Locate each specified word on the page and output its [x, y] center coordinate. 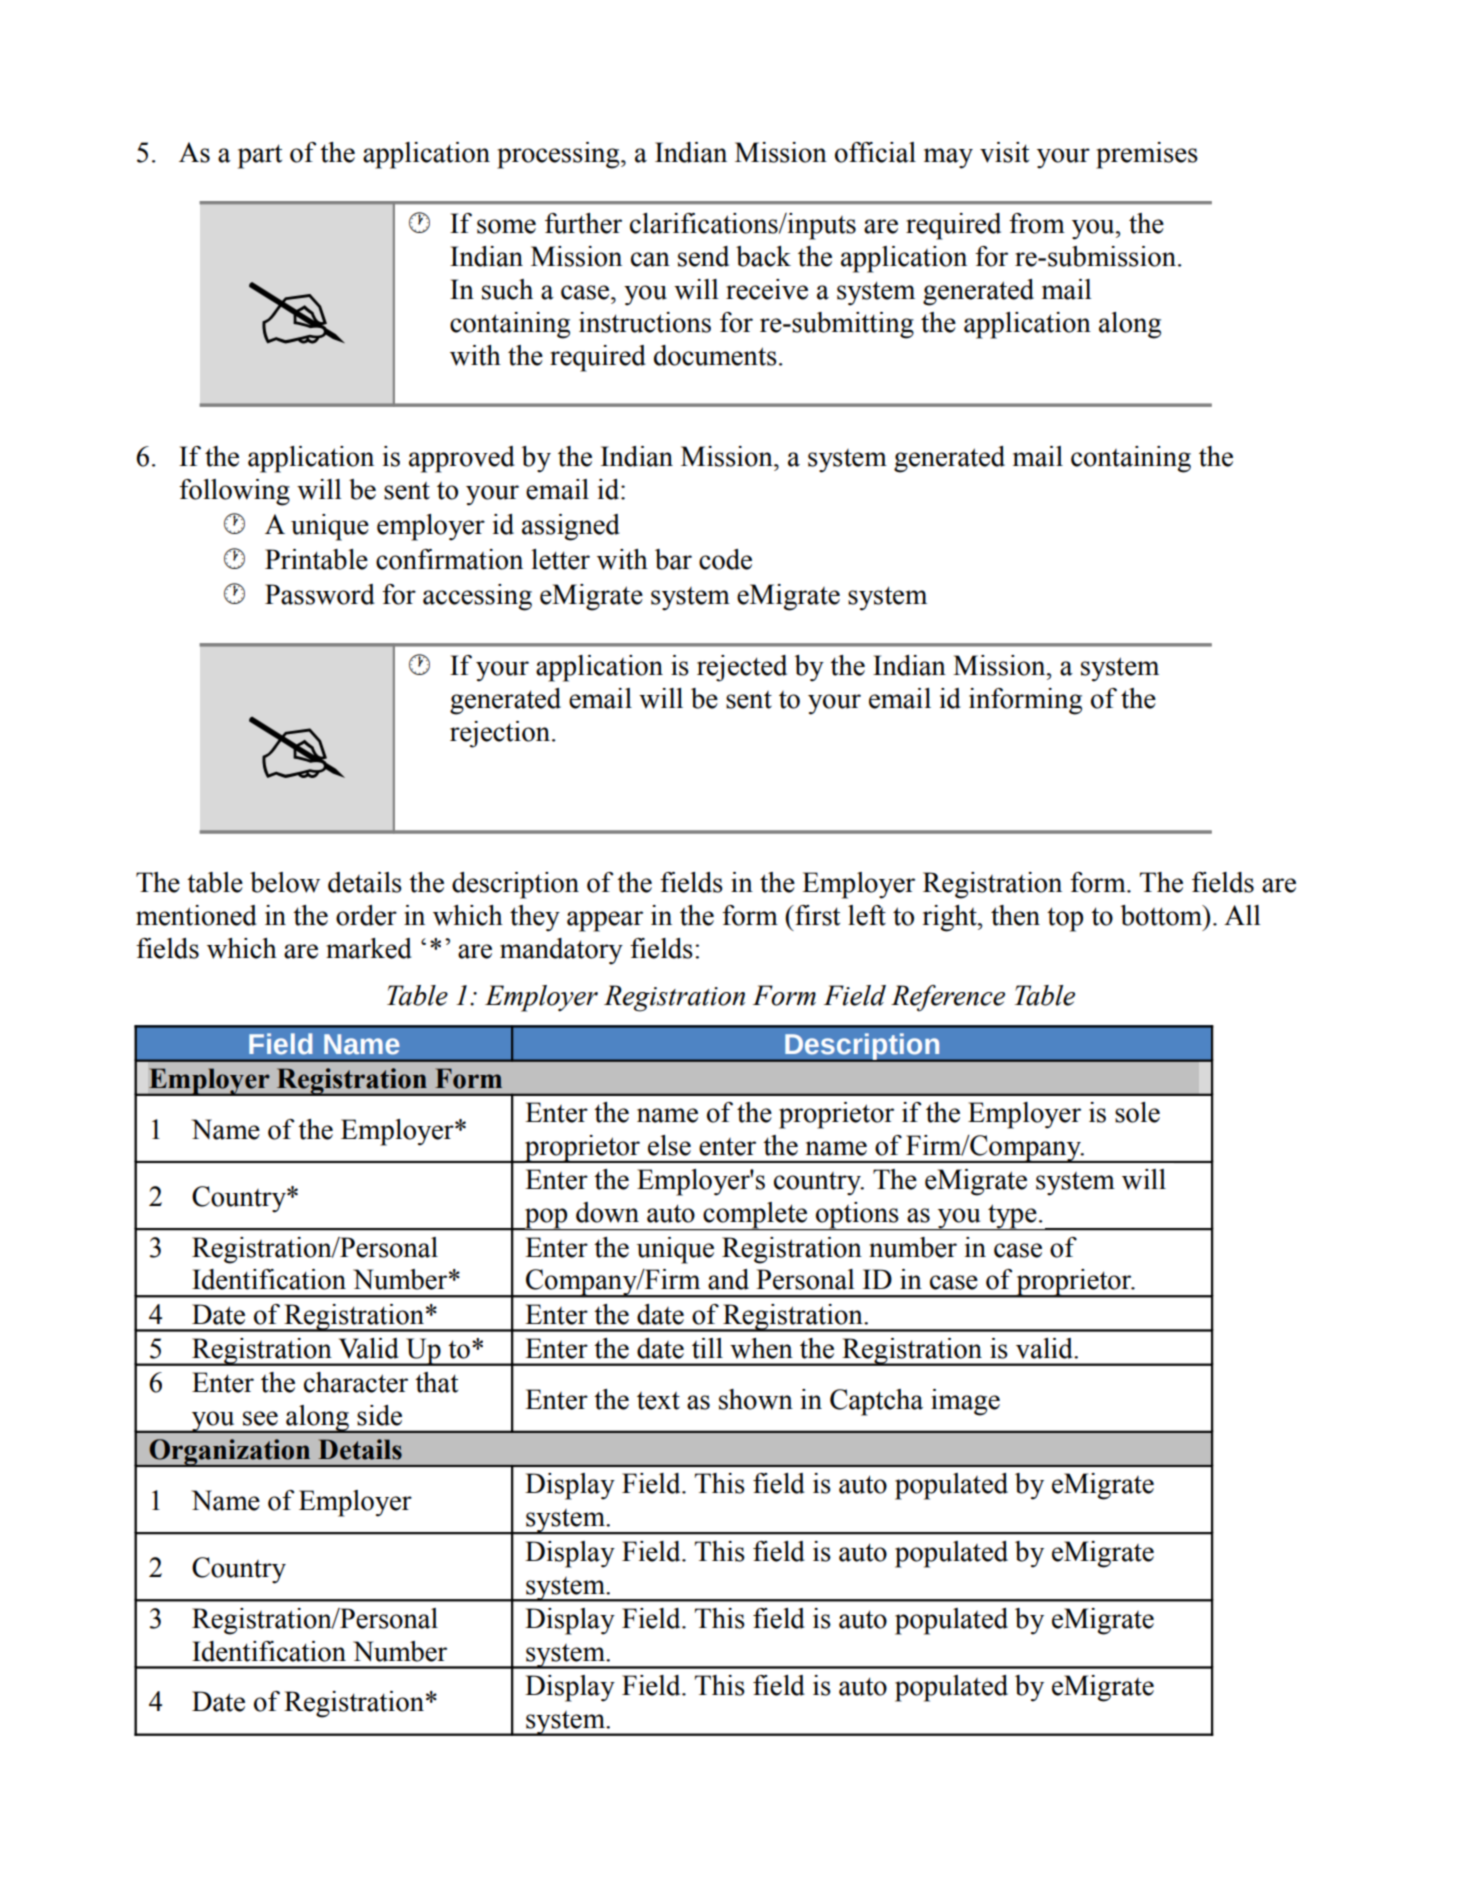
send [703, 256]
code [725, 559]
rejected [742, 668]
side [379, 1415]
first [816, 915]
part [260, 156]
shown [756, 1399]
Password [320, 594]
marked [369, 948]
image [965, 1402]
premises [1147, 155]
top [1065, 919]
